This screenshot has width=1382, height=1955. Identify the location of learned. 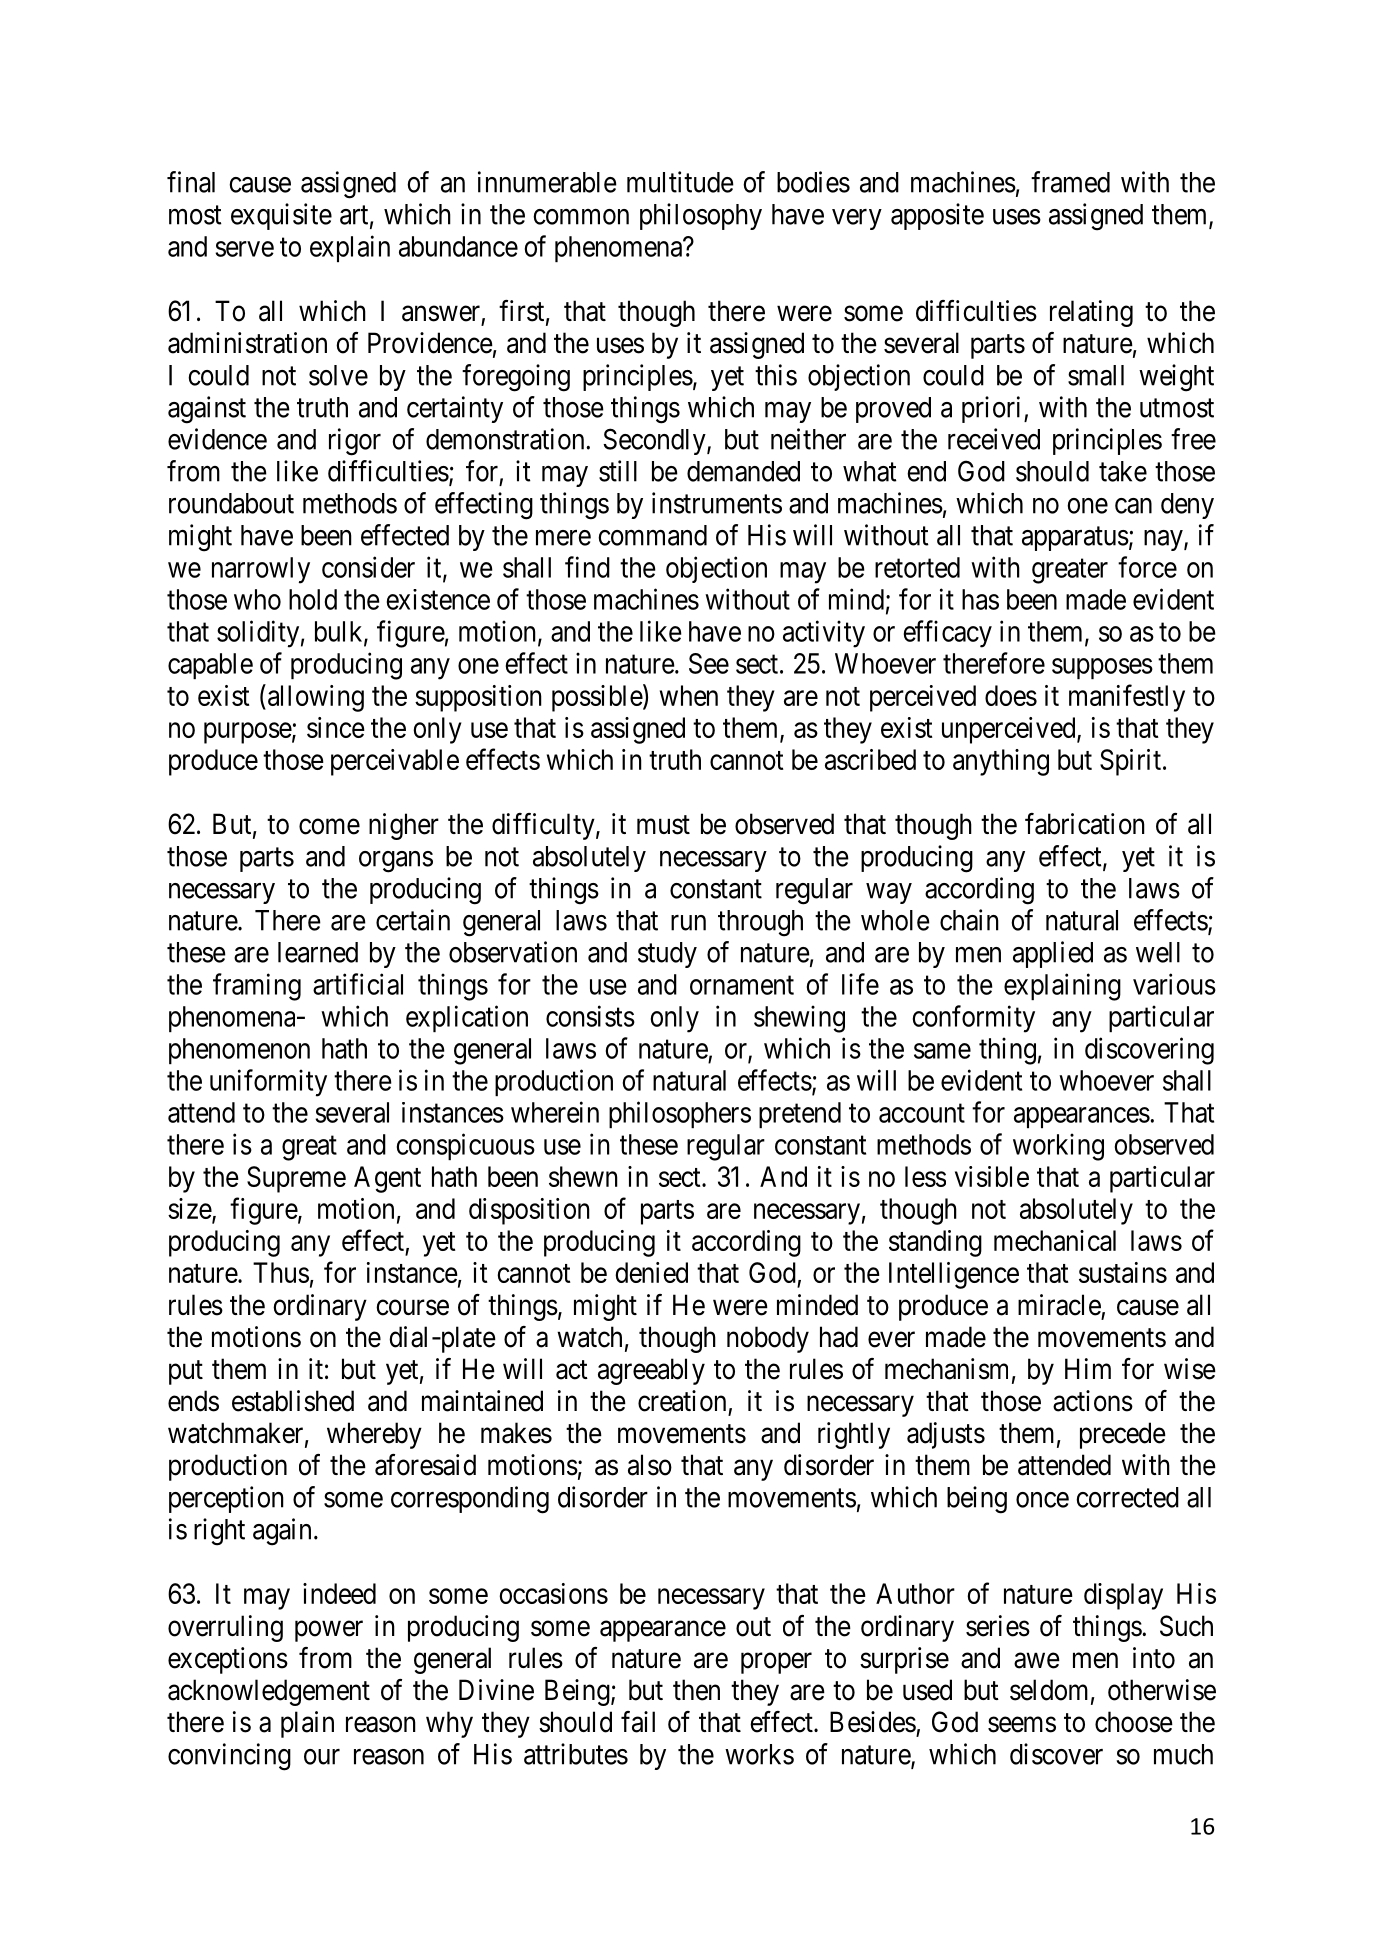
(318, 952).
